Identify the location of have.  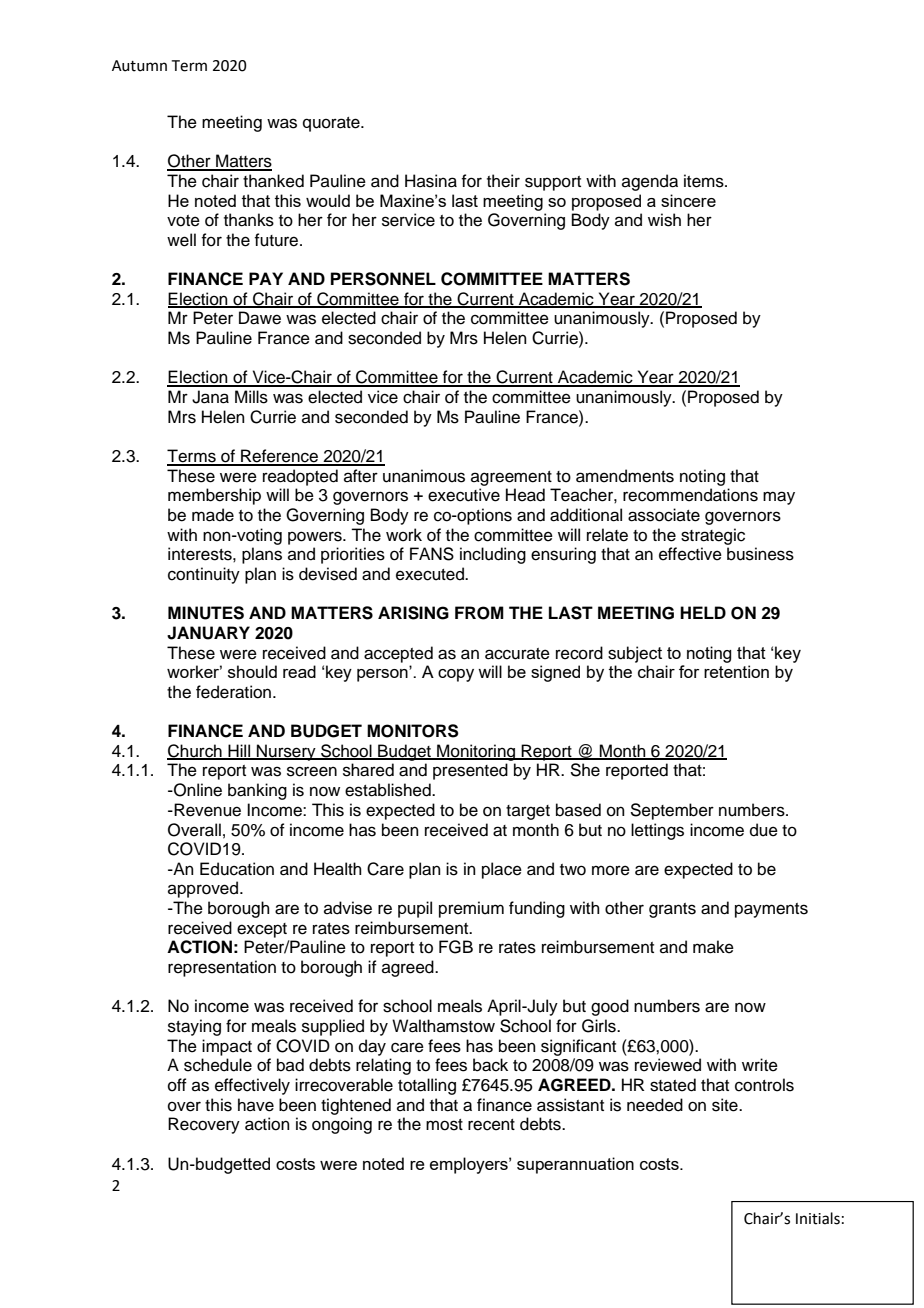
(256, 1105).
